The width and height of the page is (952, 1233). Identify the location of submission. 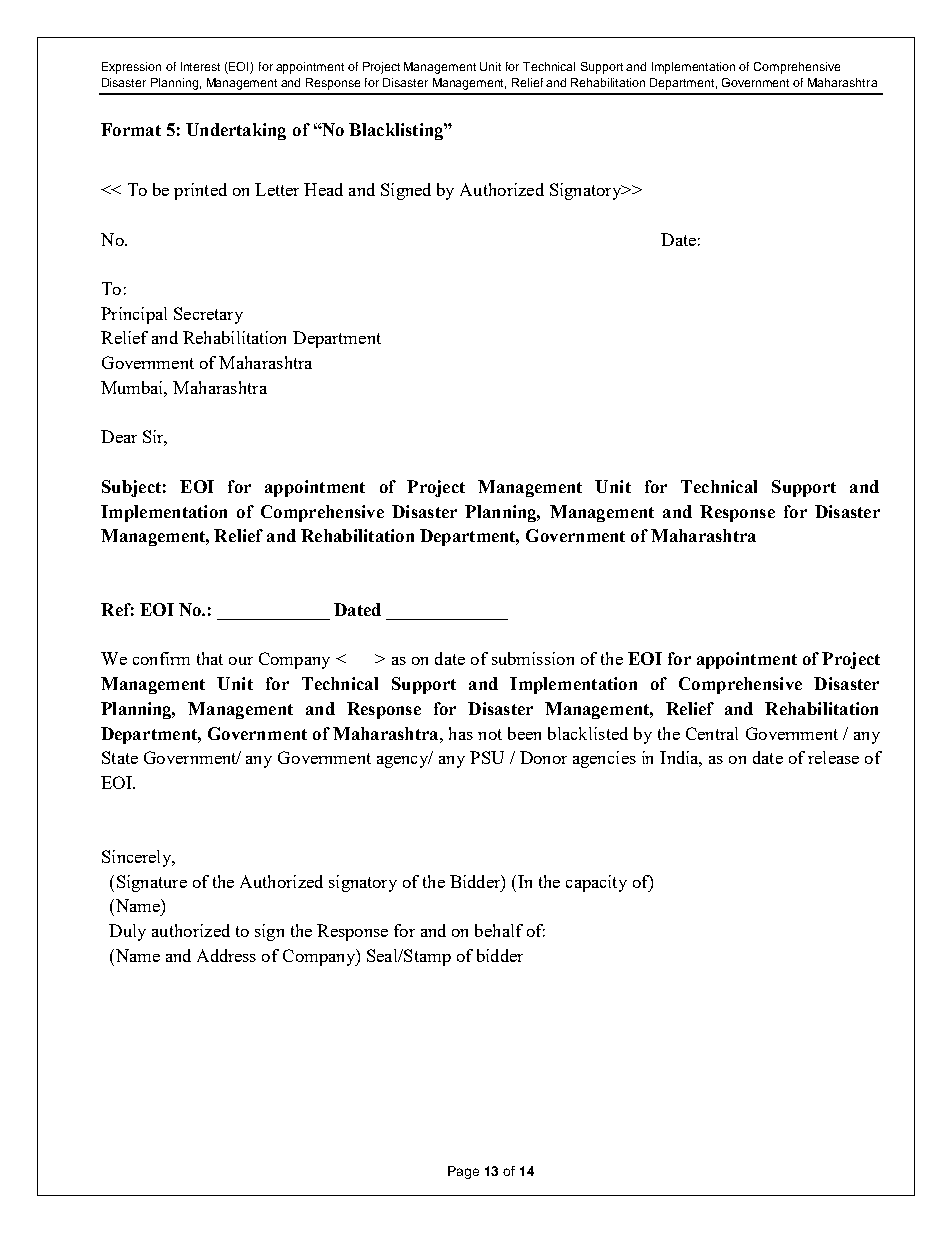
(533, 658).
